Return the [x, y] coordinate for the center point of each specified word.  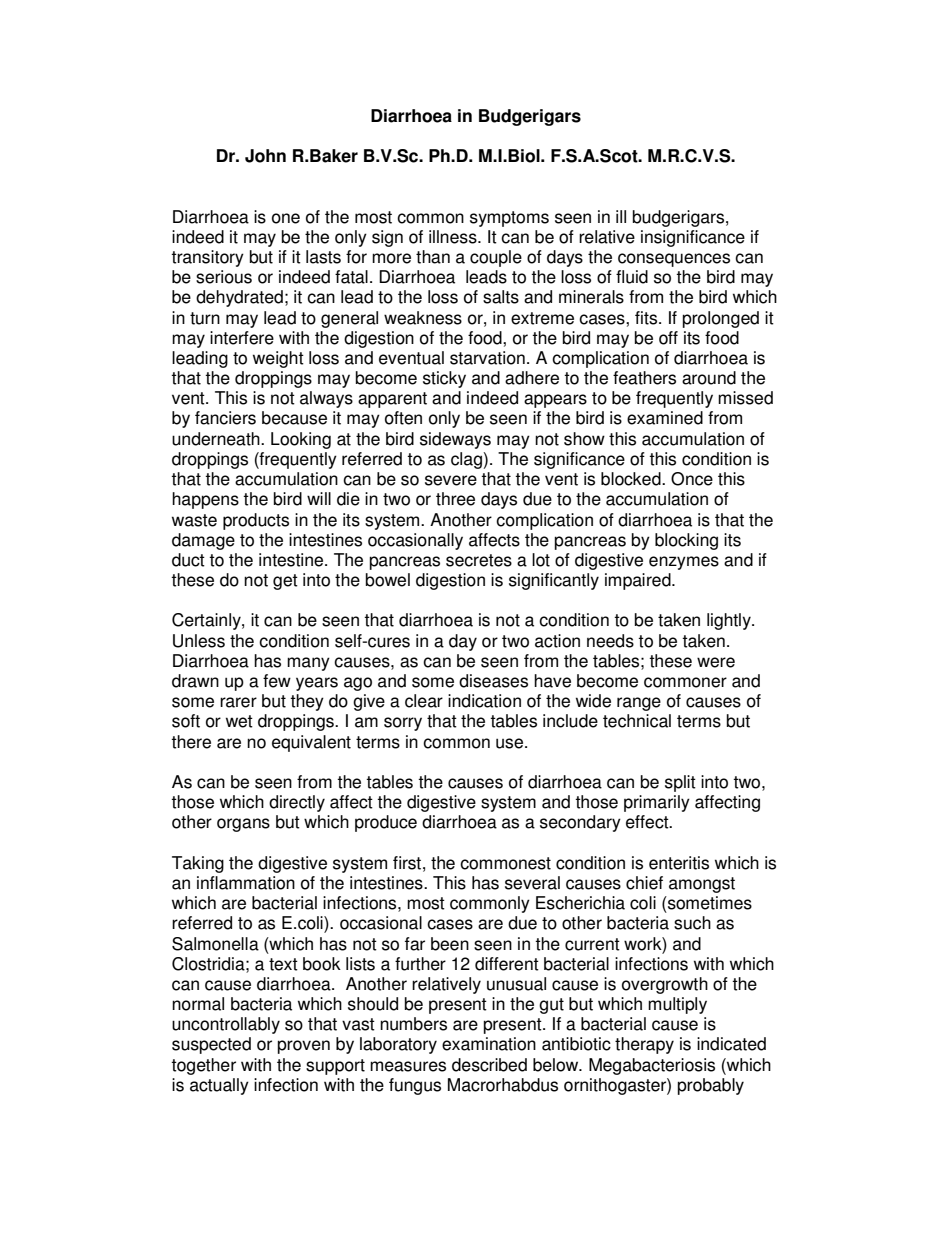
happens [205, 500]
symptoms [509, 219]
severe [451, 480]
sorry [403, 724]
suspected [211, 1045]
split [680, 783]
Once [692, 479]
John [265, 156]
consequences [674, 260]
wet [239, 721]
